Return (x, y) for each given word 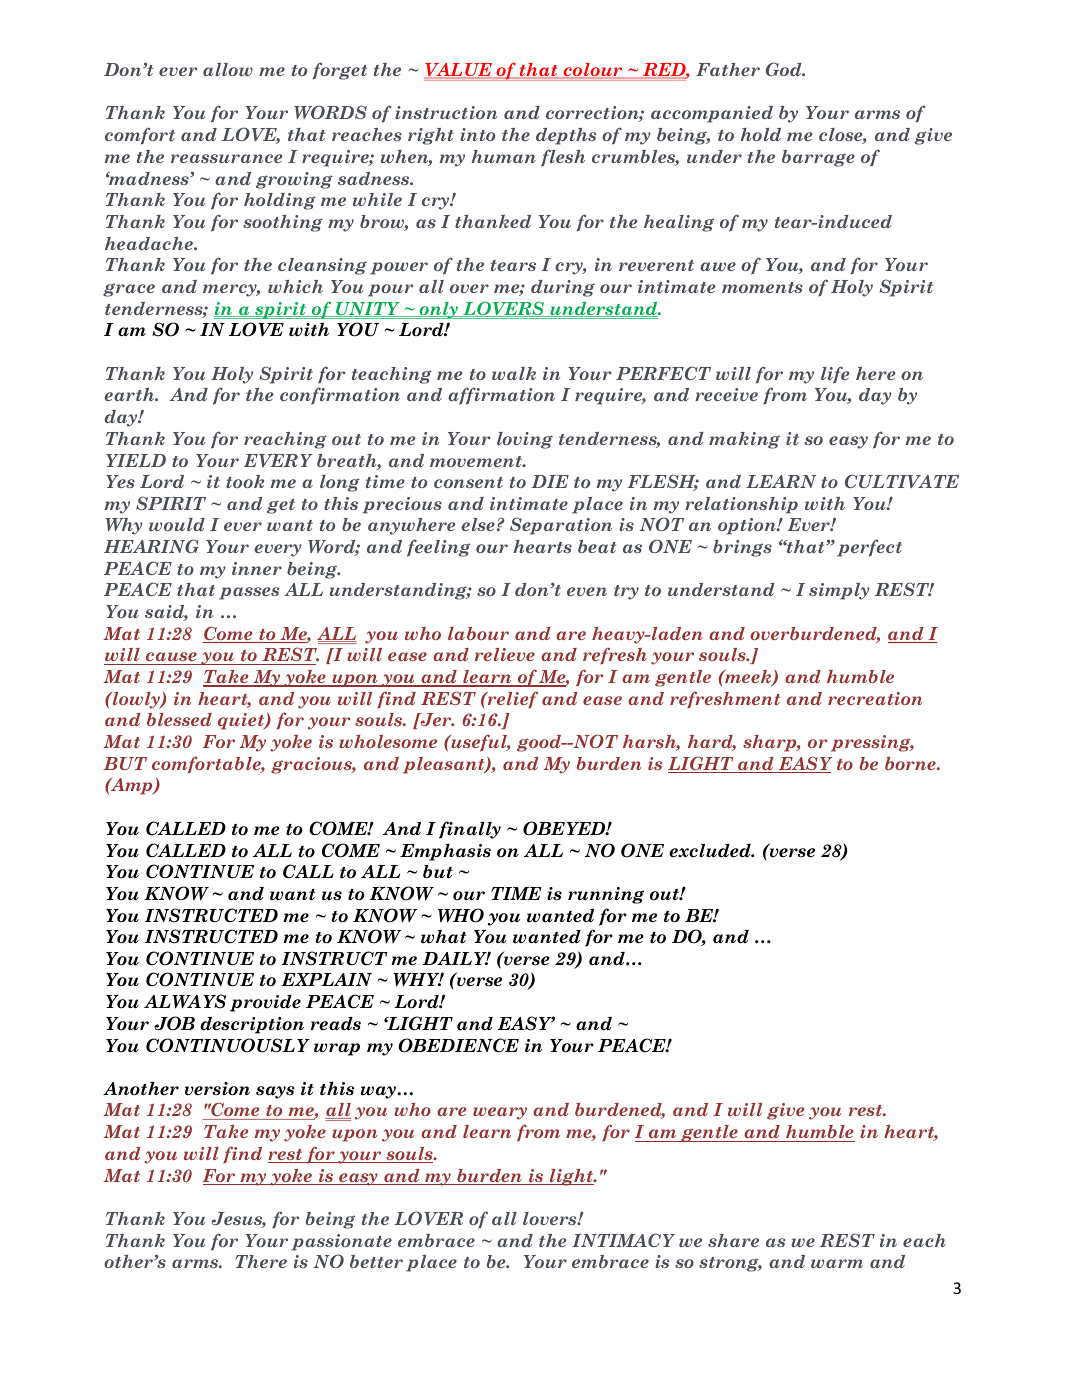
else (478, 524)
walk (514, 373)
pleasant (445, 765)
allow (228, 69)
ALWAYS (185, 1001)
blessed (179, 719)
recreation (875, 698)
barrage (818, 158)
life (835, 375)
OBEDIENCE (458, 1045)
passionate (341, 1242)
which (295, 286)
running (606, 895)
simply (839, 591)
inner (257, 568)
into (477, 134)
